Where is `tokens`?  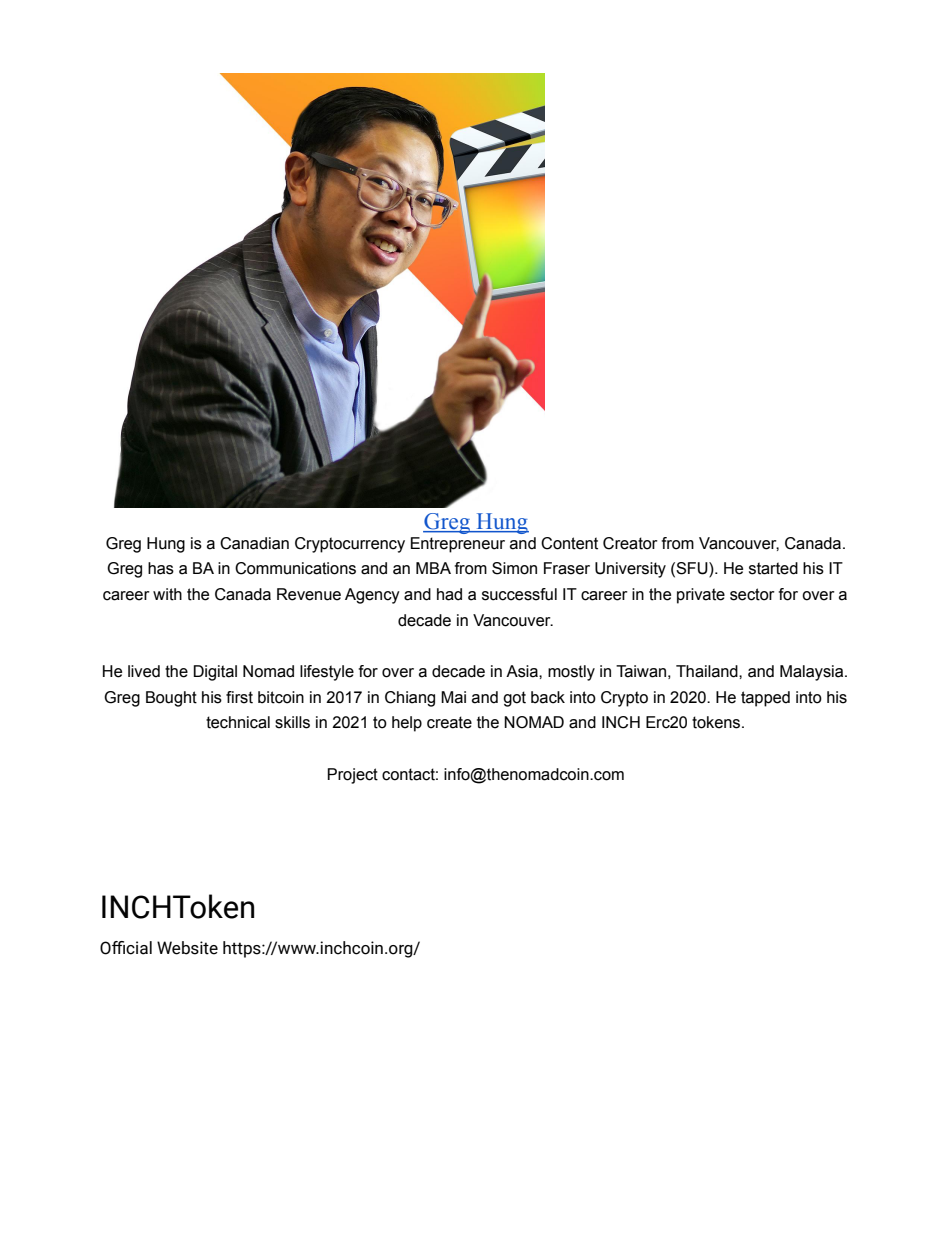
tokens is located at coordinates (717, 722).
